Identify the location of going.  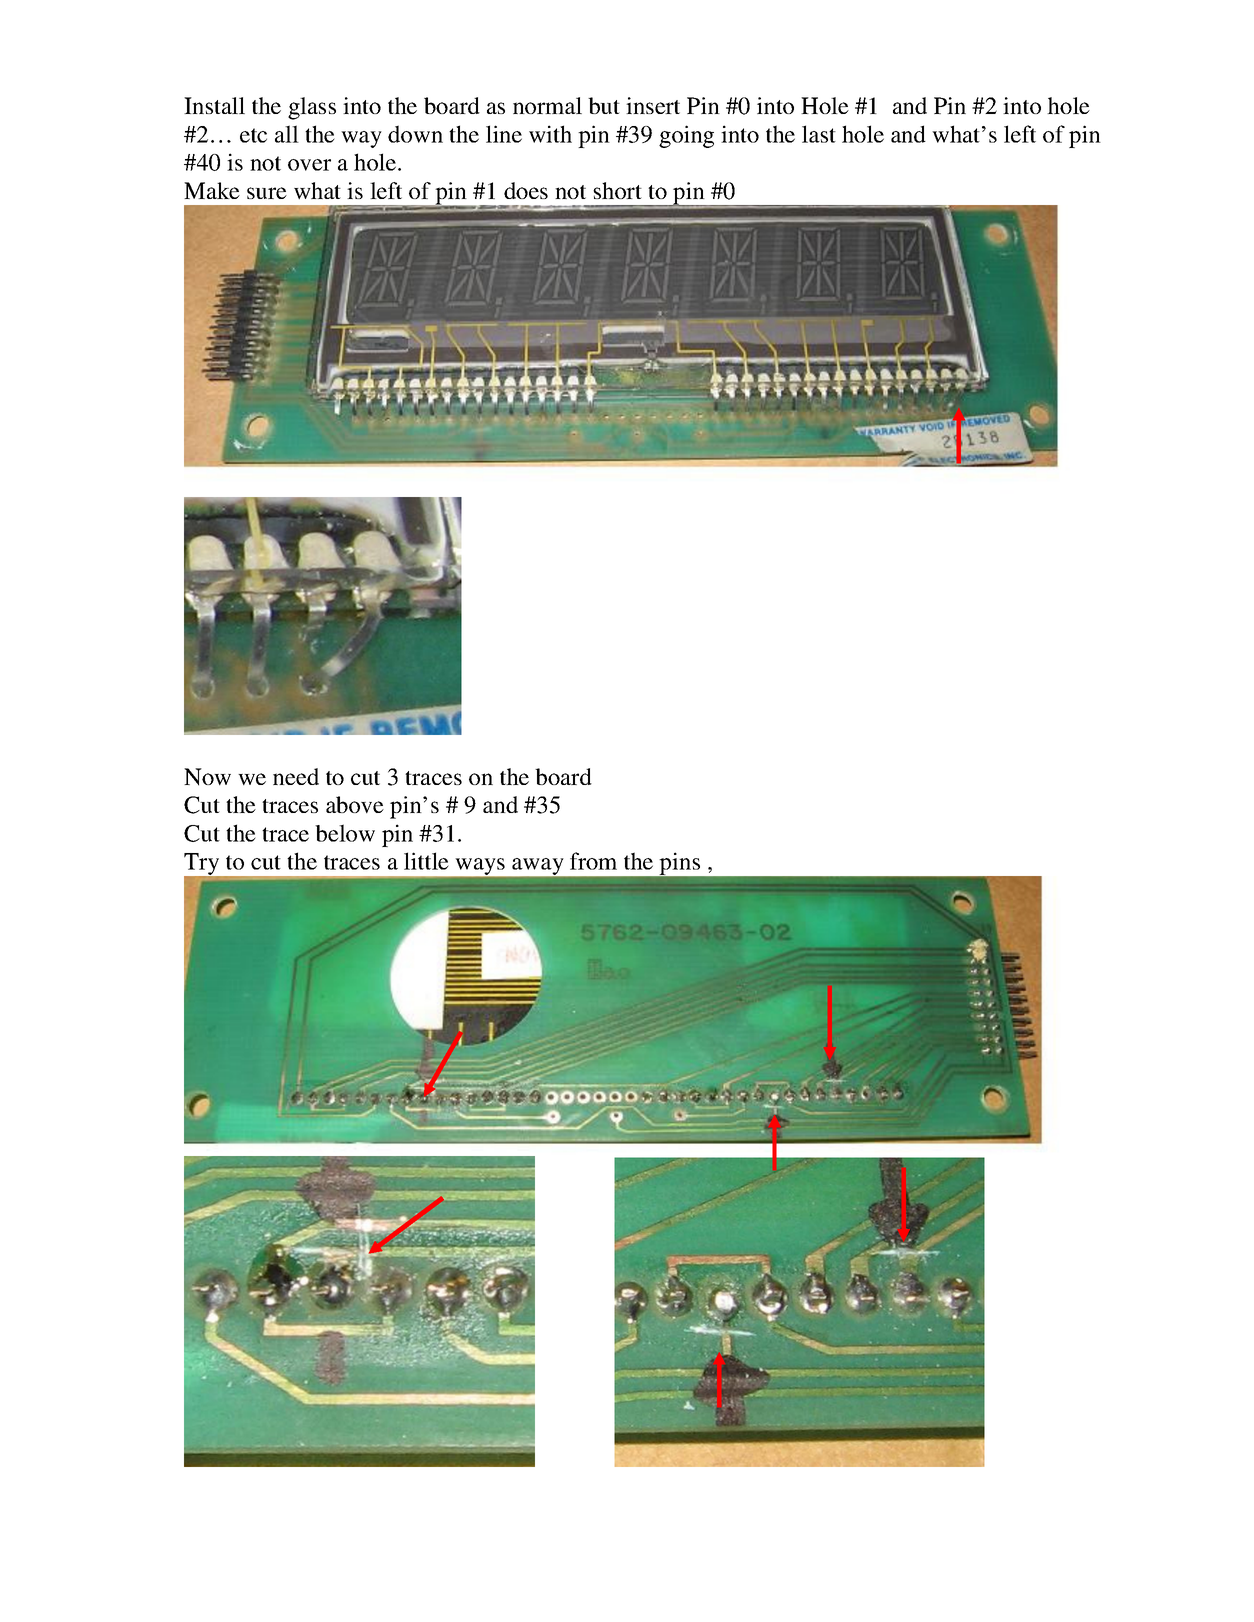
(686, 136).
